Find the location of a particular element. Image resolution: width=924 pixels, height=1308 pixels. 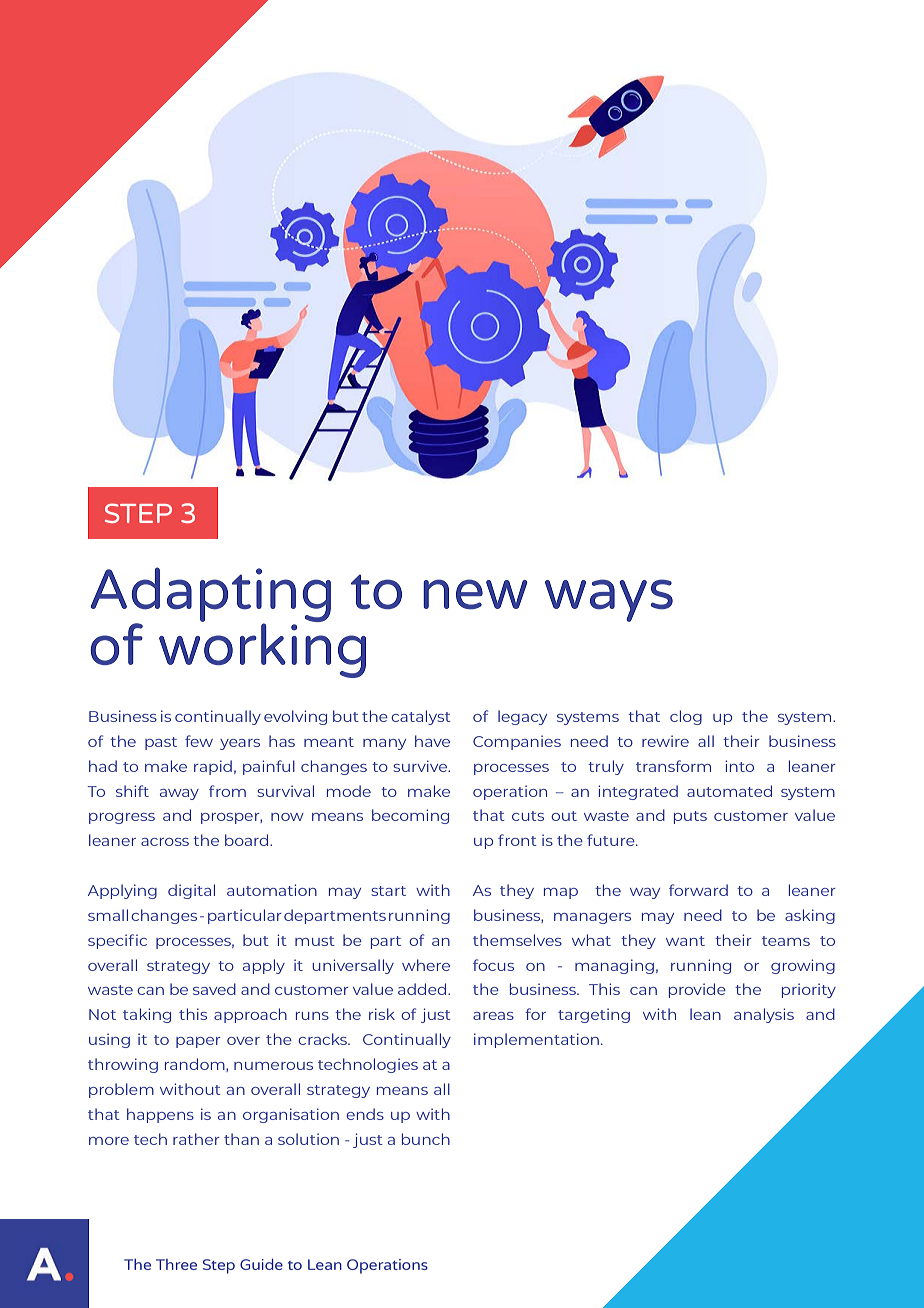

Adapting is located at coordinates (211, 596).
